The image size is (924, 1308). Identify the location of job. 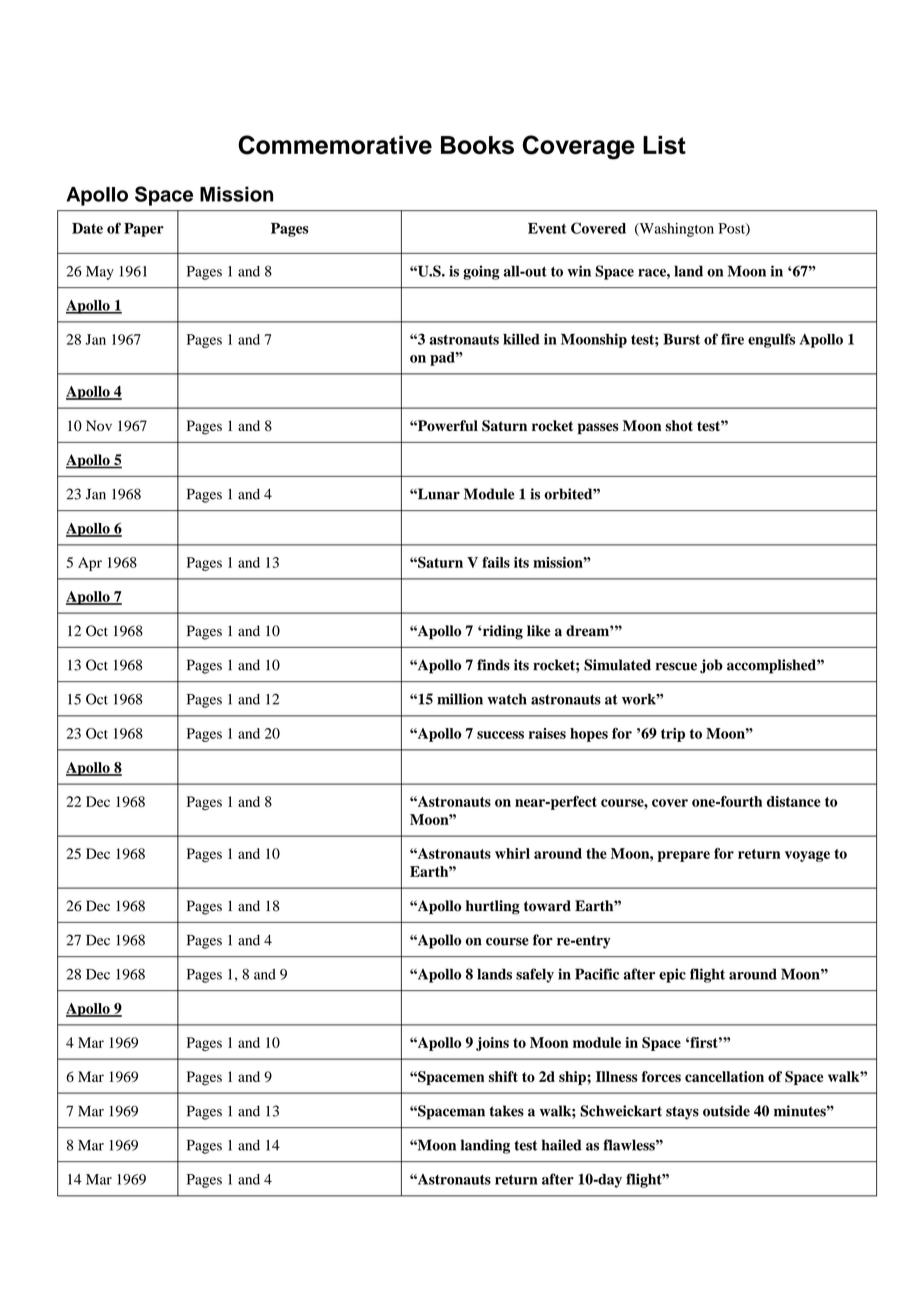
(711, 666).
